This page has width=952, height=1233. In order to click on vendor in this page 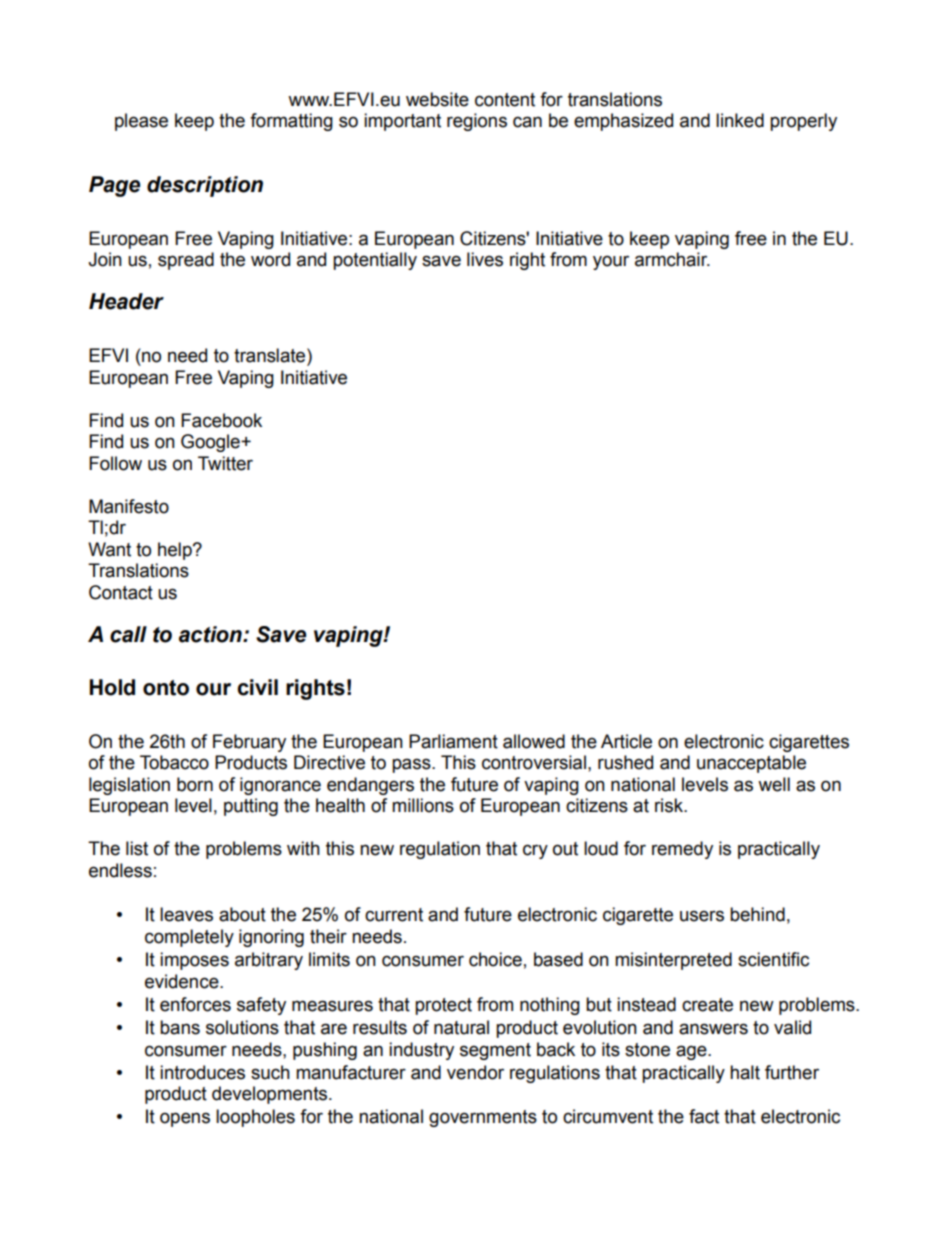, I will do `click(475, 1072)`.
